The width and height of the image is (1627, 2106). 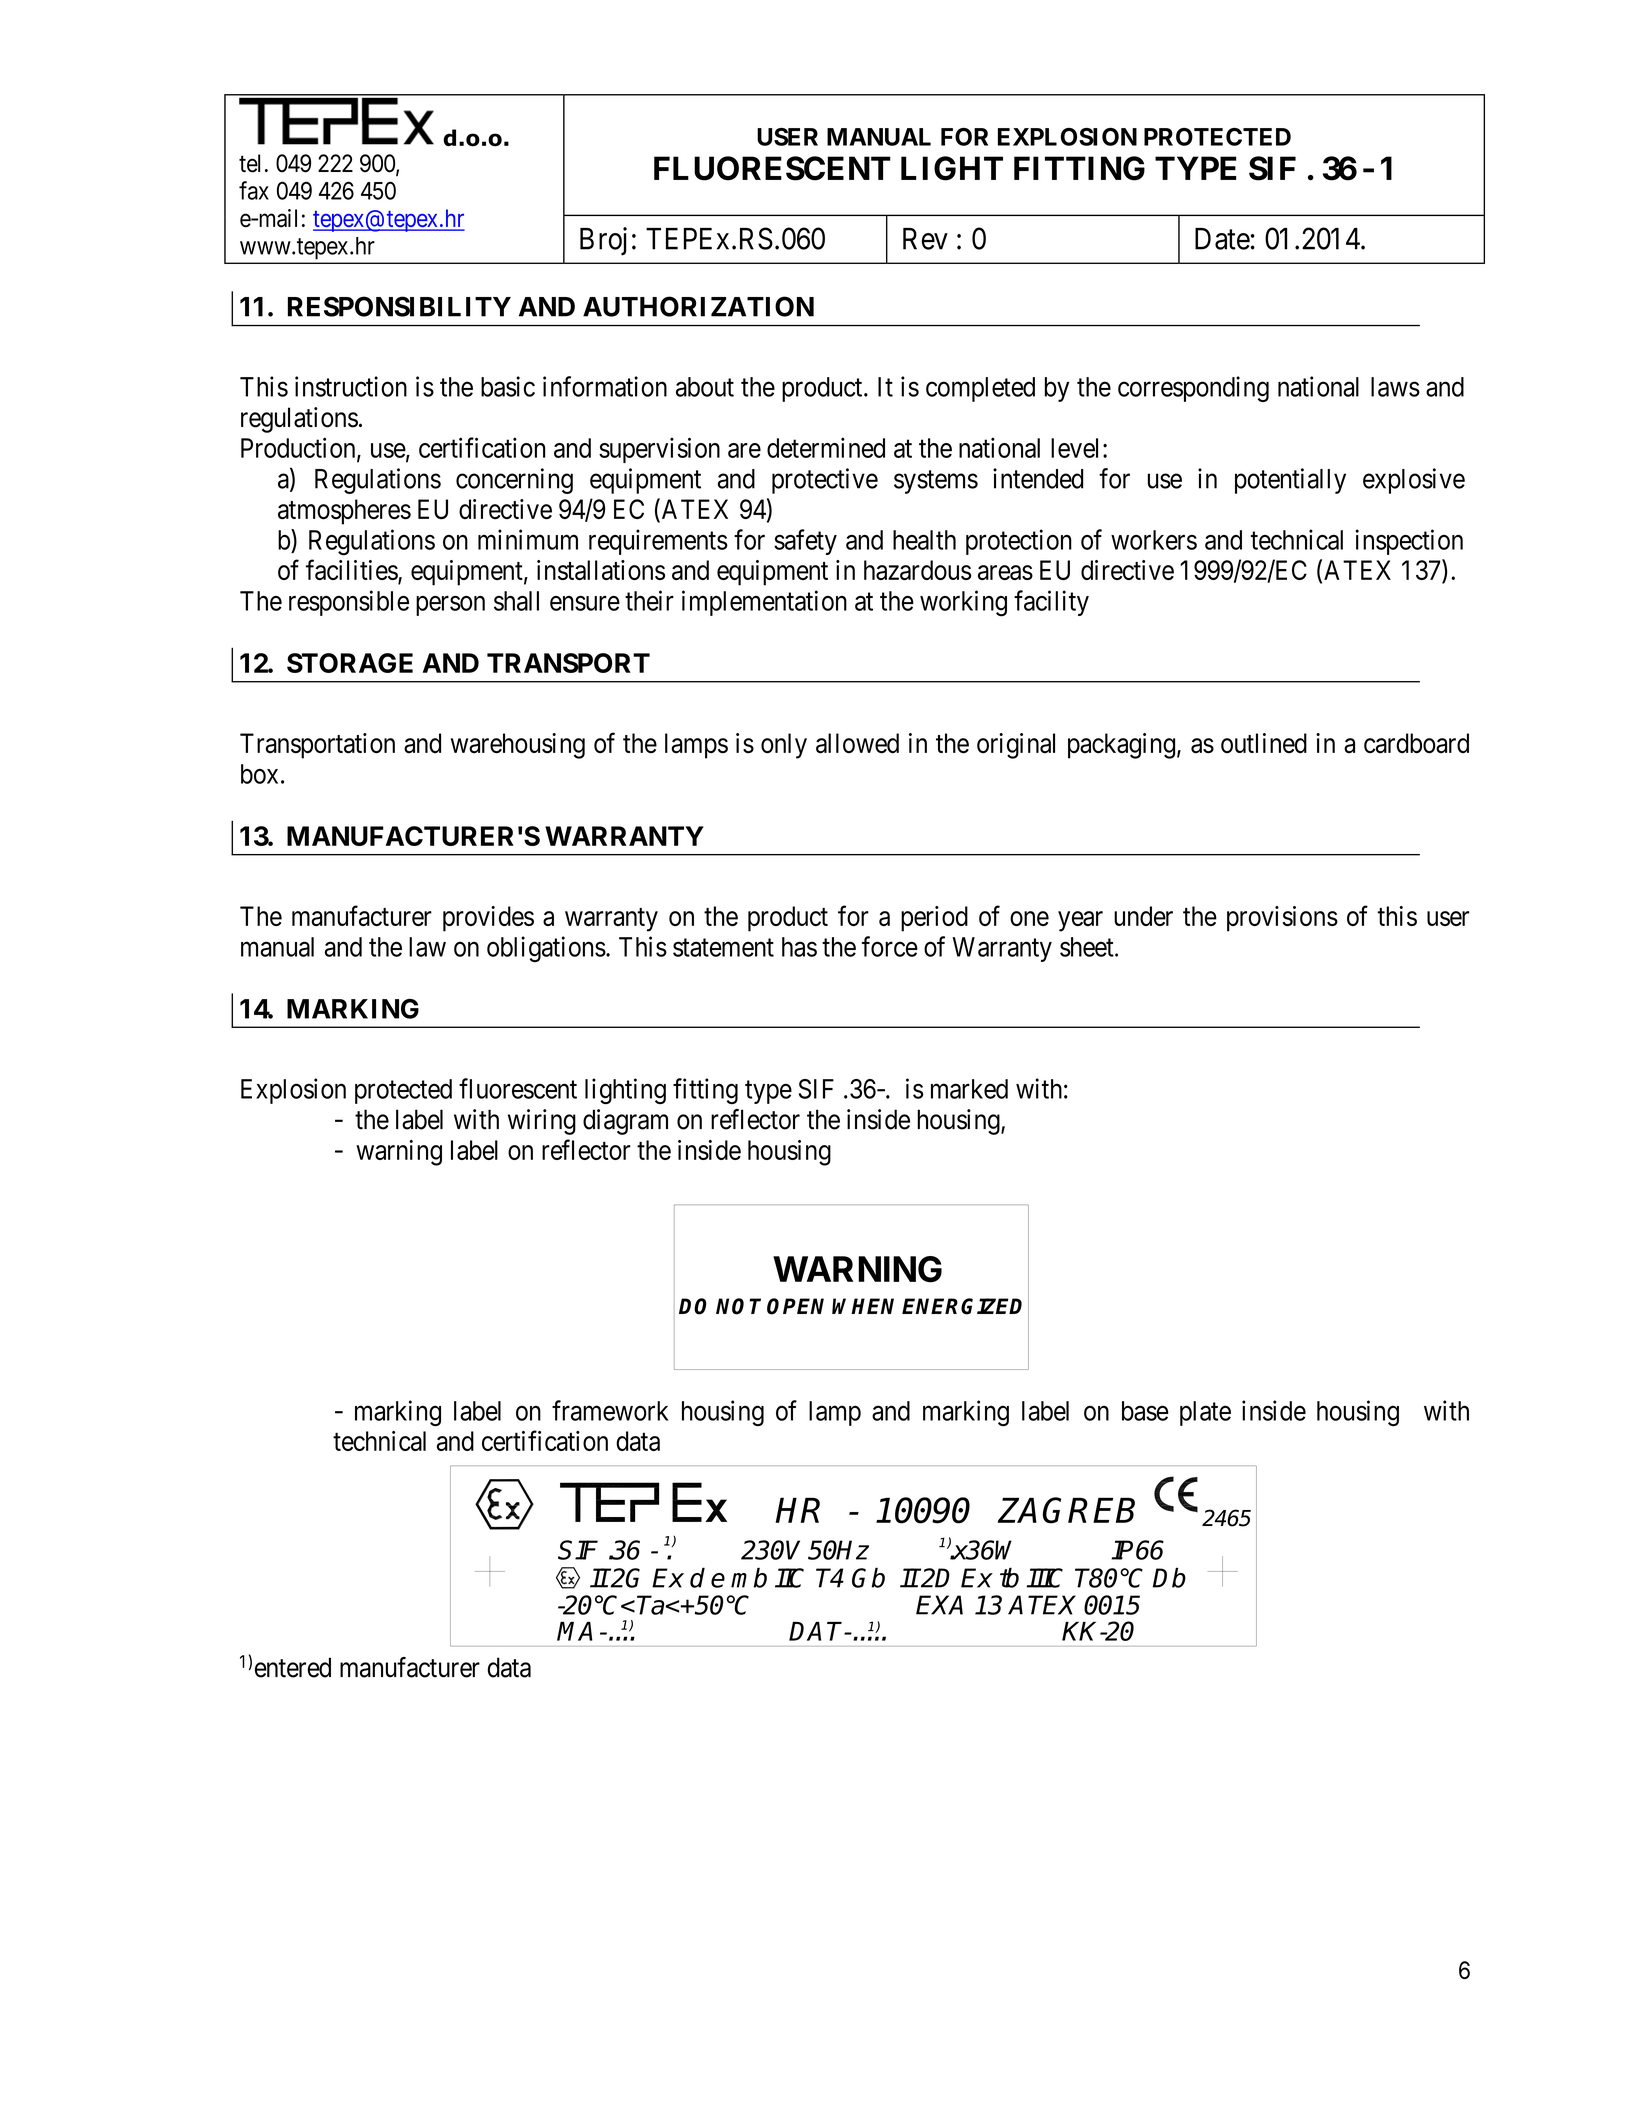 I want to click on Rev, so click(x=925, y=239).
